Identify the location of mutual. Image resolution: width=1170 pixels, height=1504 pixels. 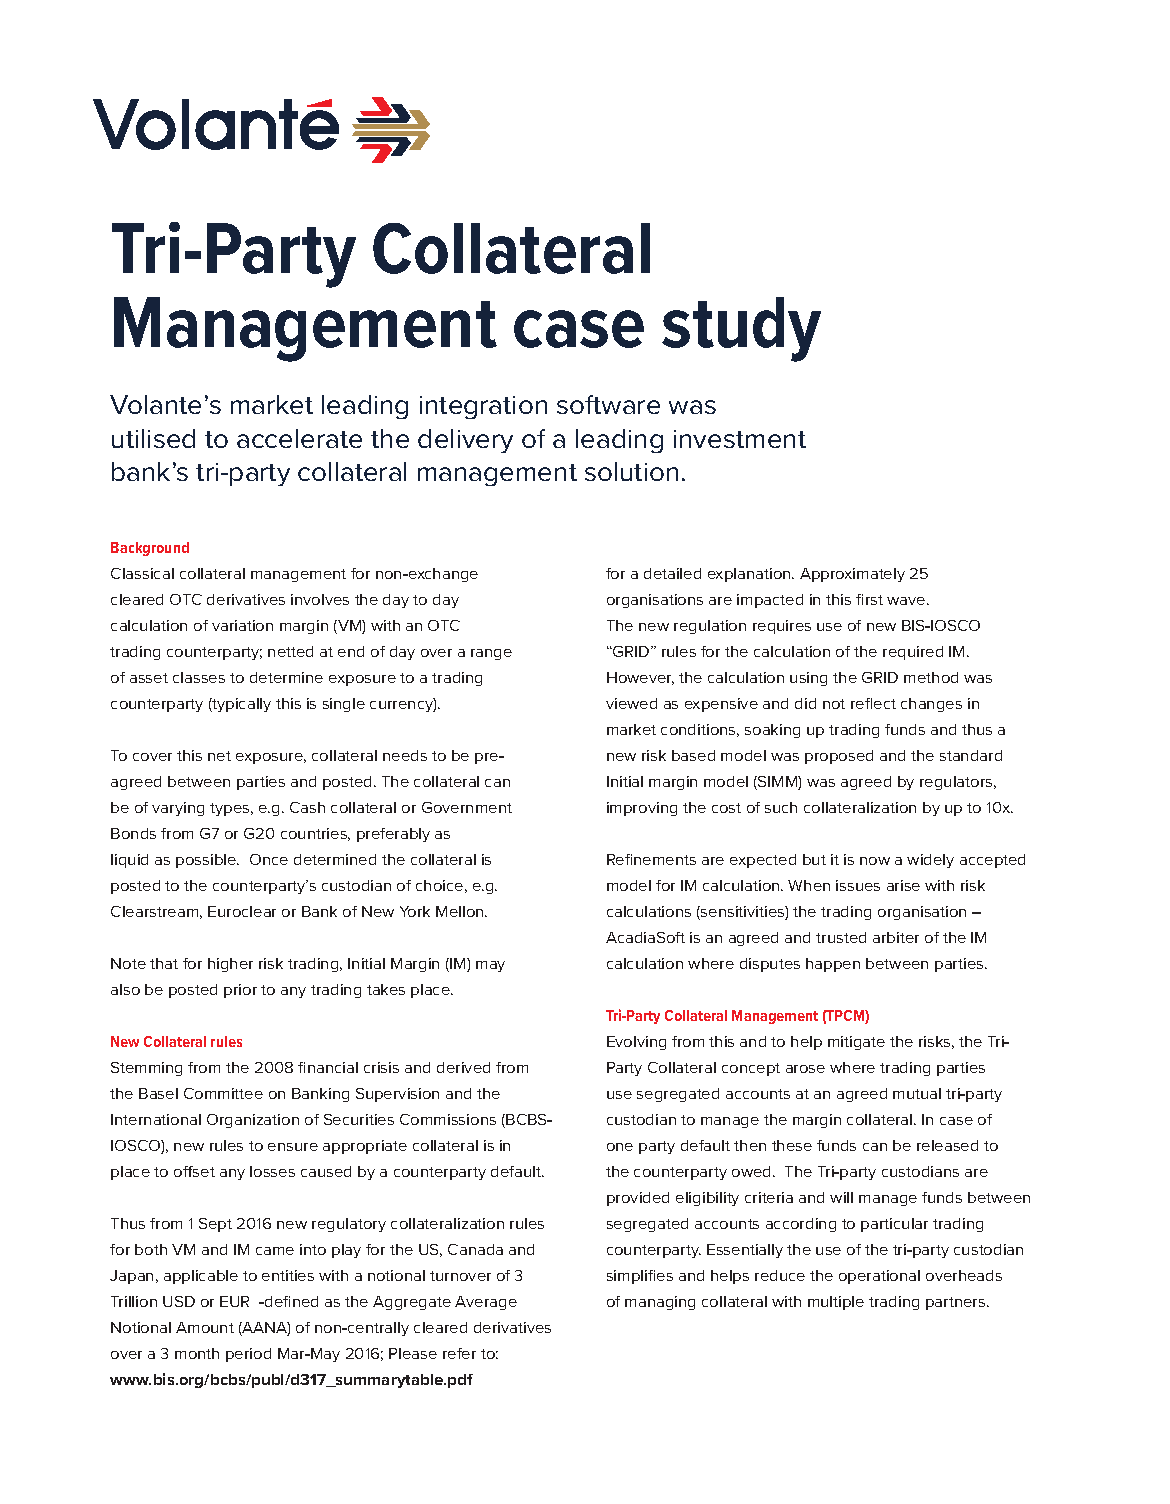
(917, 1093).
